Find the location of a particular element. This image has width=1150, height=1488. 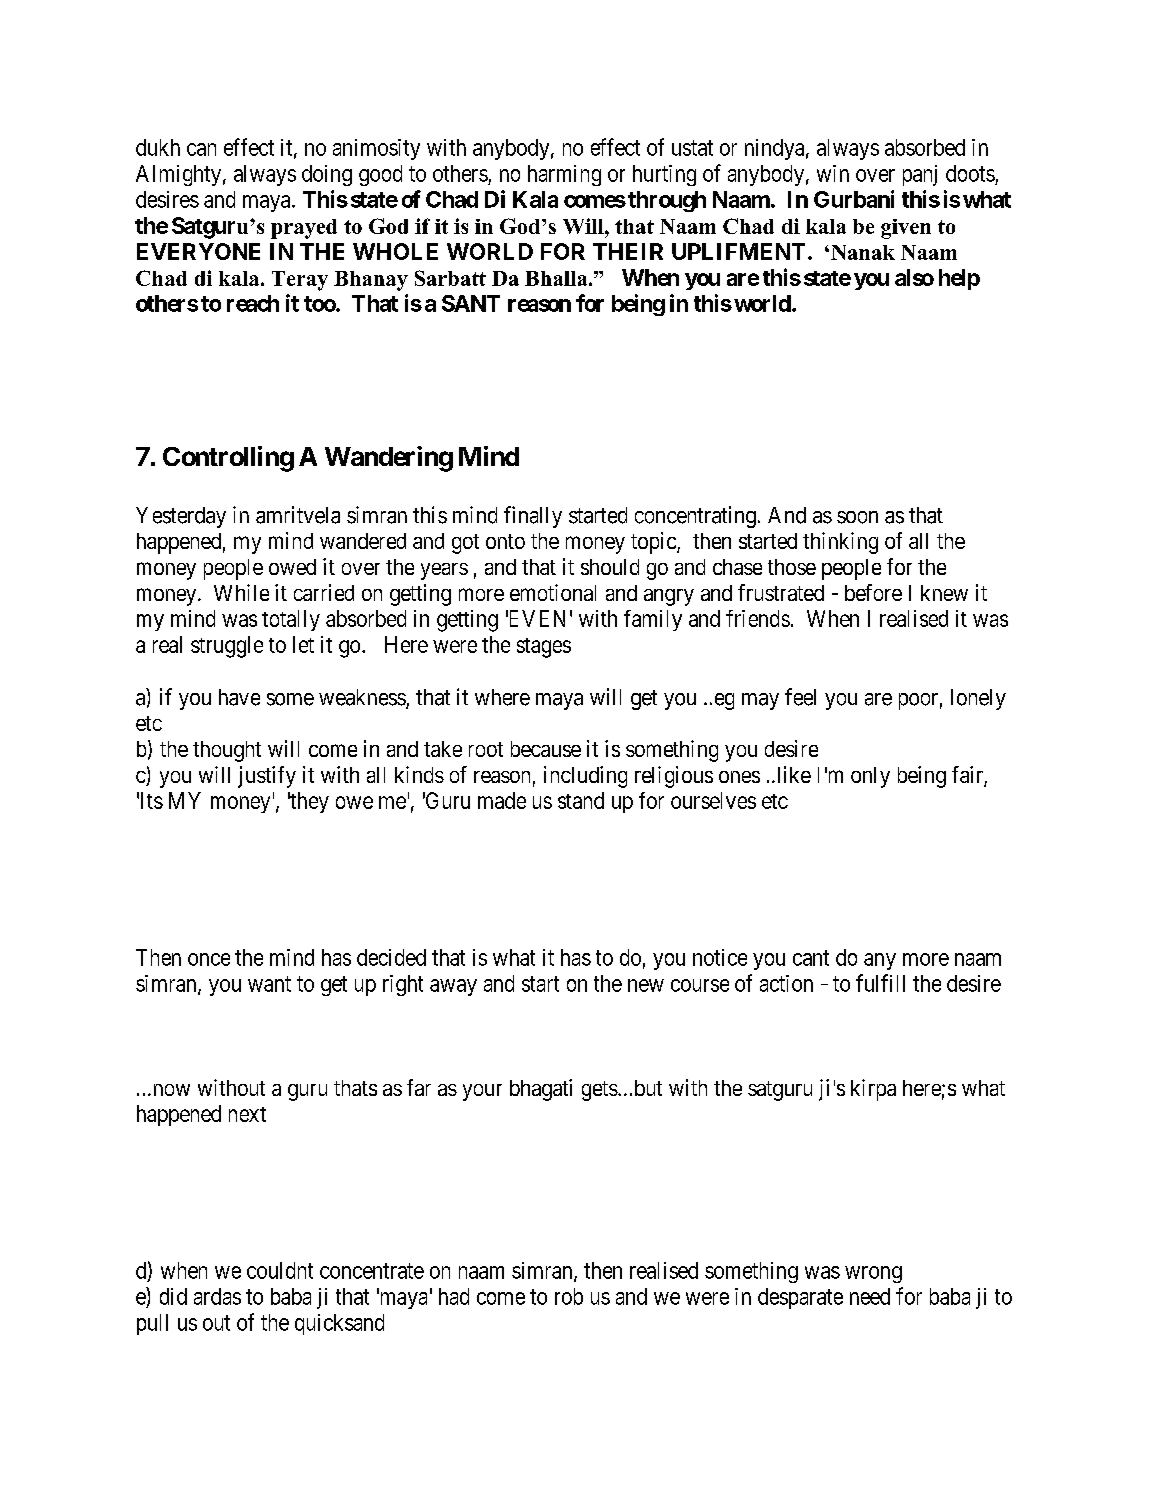

only is located at coordinates (870, 777).
